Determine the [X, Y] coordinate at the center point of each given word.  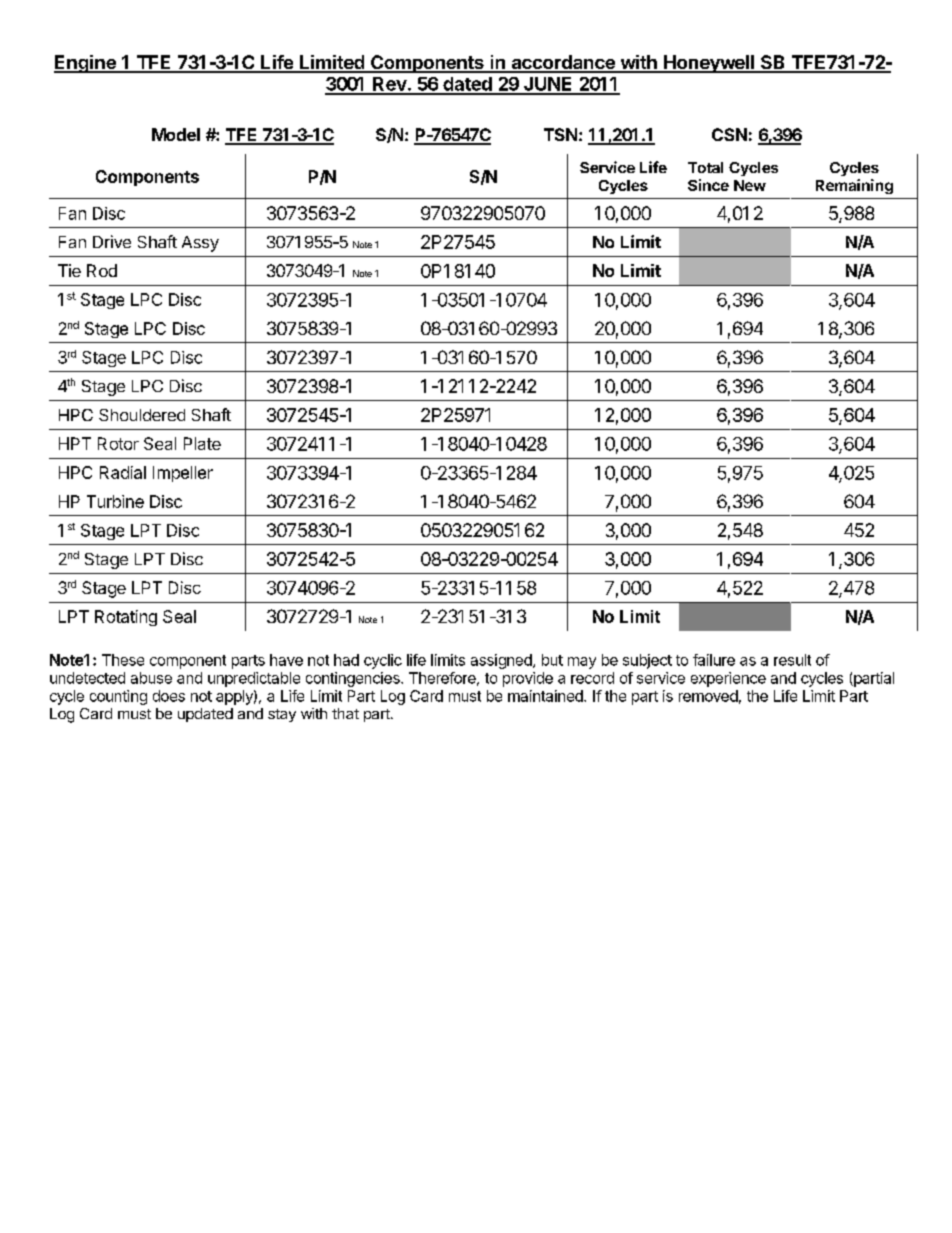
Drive [112, 241]
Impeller [183, 474]
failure [714, 660]
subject [647, 661]
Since [708, 185]
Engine [86, 64]
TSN [560, 134]
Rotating [126, 618]
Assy [200, 244]
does [169, 696]
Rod [102, 270]
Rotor [118, 443]
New [750, 185]
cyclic [383, 661]
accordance [563, 63]
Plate [202, 443]
